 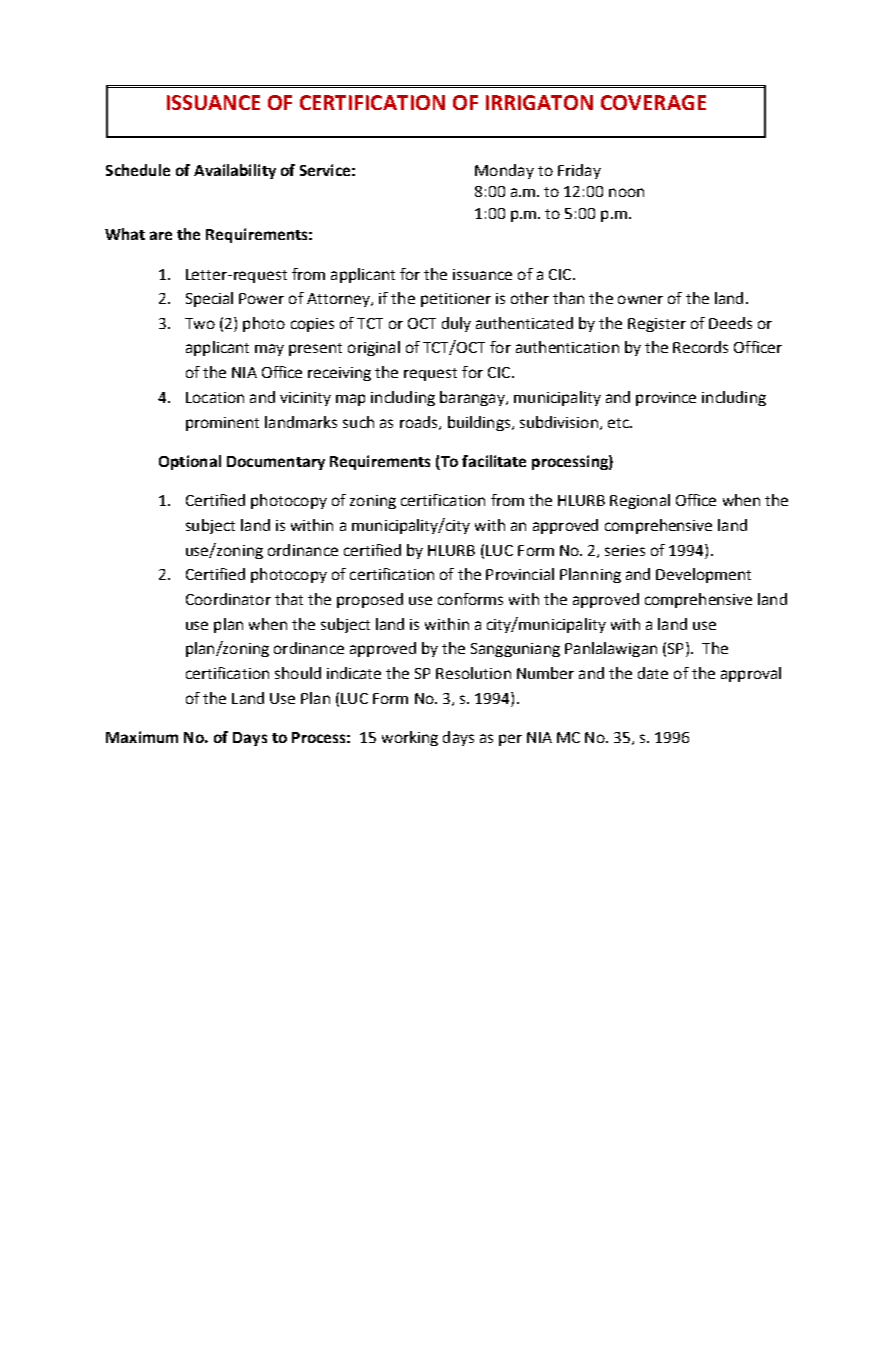 What do you see at coordinates (209, 299) in the document?
I see `Special` at bounding box center [209, 299].
